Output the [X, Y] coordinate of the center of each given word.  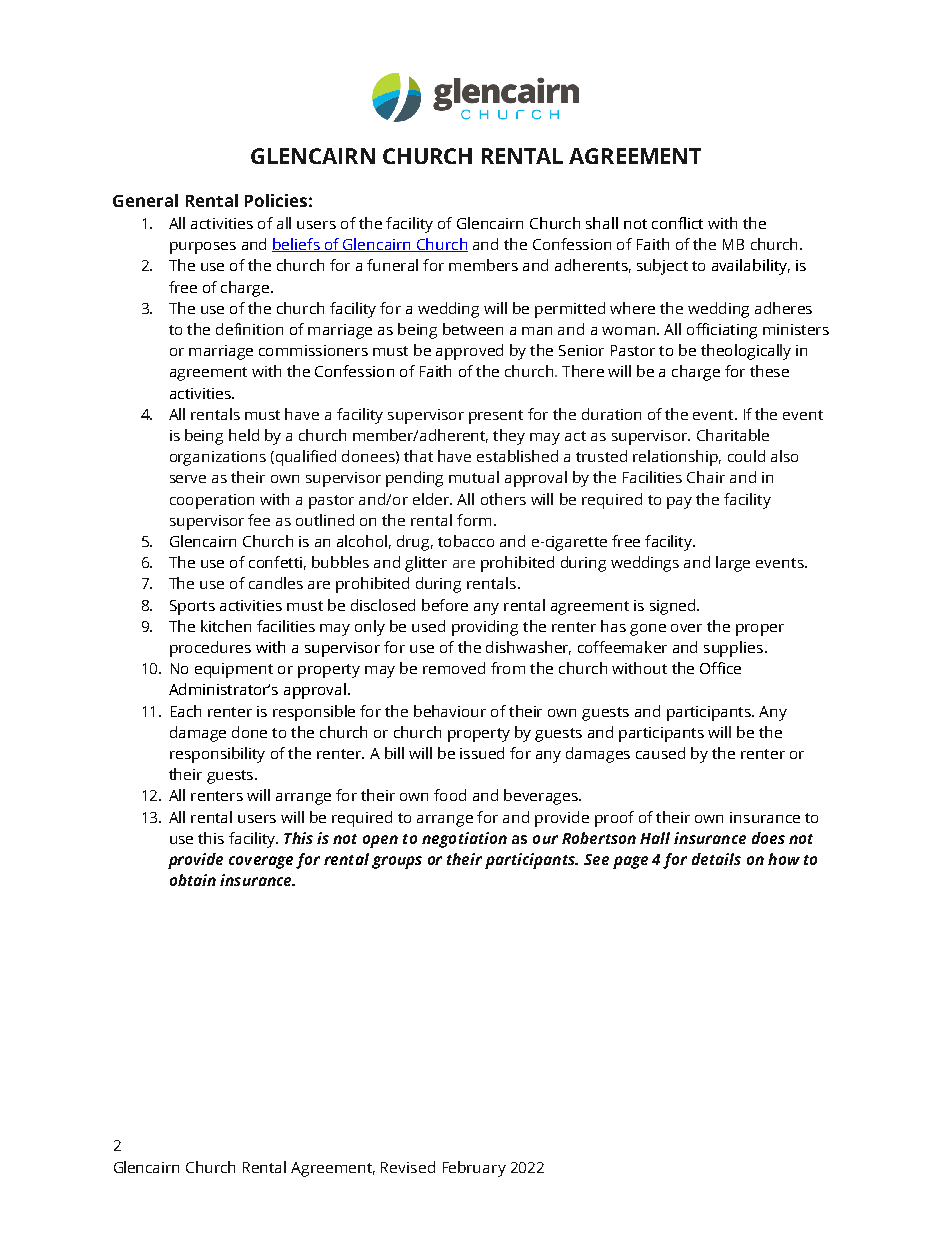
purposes [203, 248]
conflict [677, 223]
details [716, 859]
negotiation [464, 840]
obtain [193, 880]
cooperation [212, 501]
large [733, 564]
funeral [392, 265]
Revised [408, 1167]
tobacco [466, 541]
